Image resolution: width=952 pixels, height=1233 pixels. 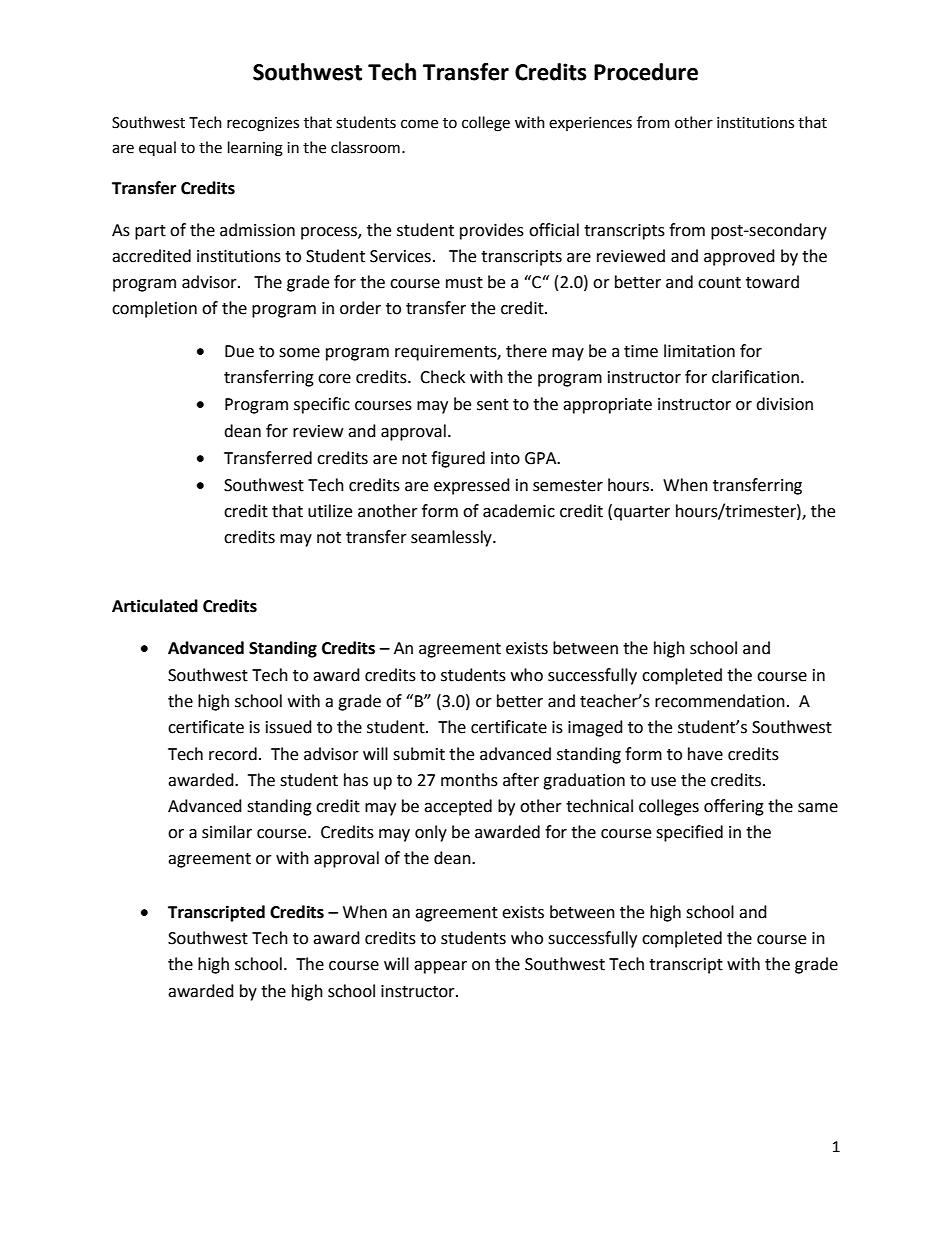 I want to click on utilize, so click(x=330, y=511).
